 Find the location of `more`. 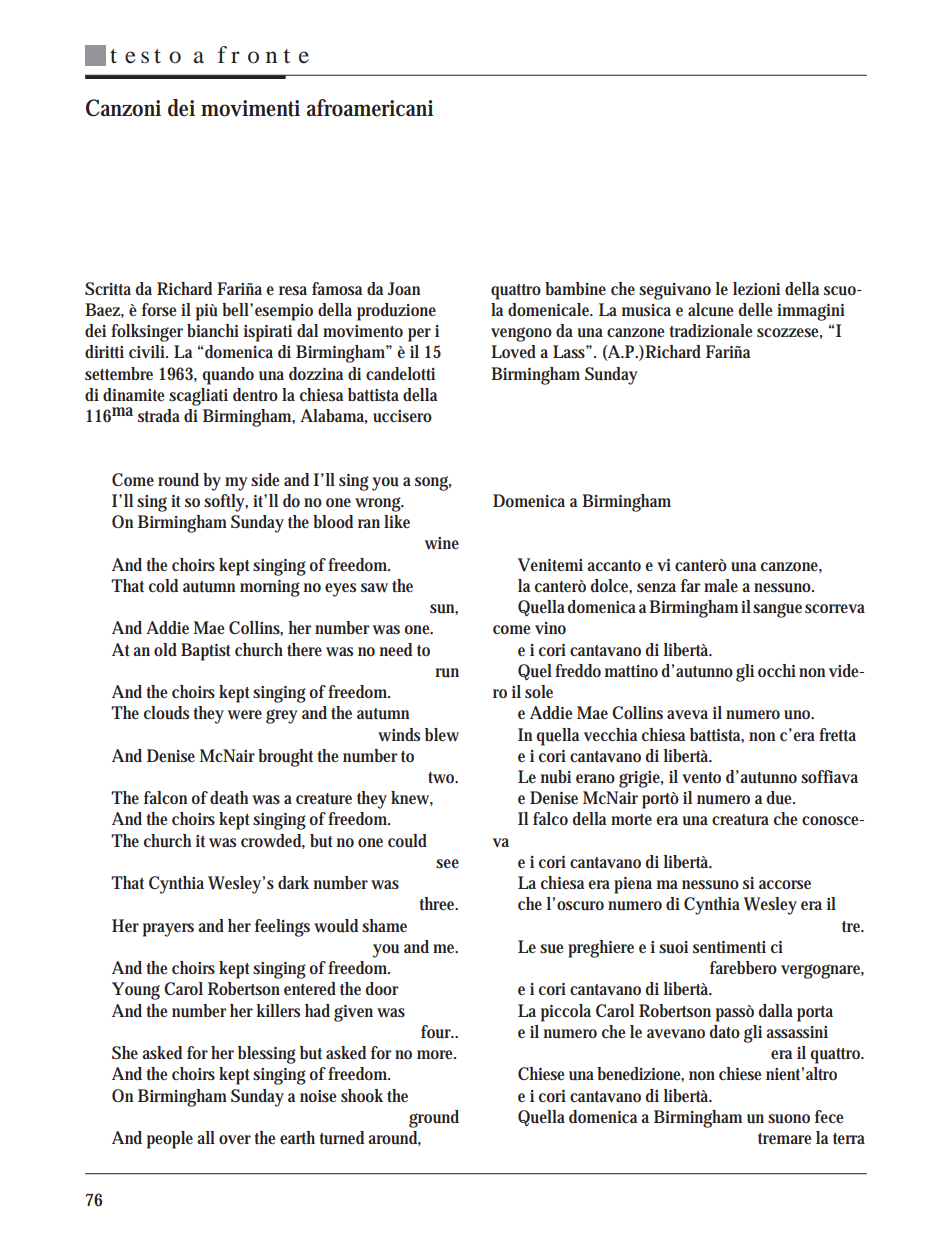

more is located at coordinates (436, 1055).
